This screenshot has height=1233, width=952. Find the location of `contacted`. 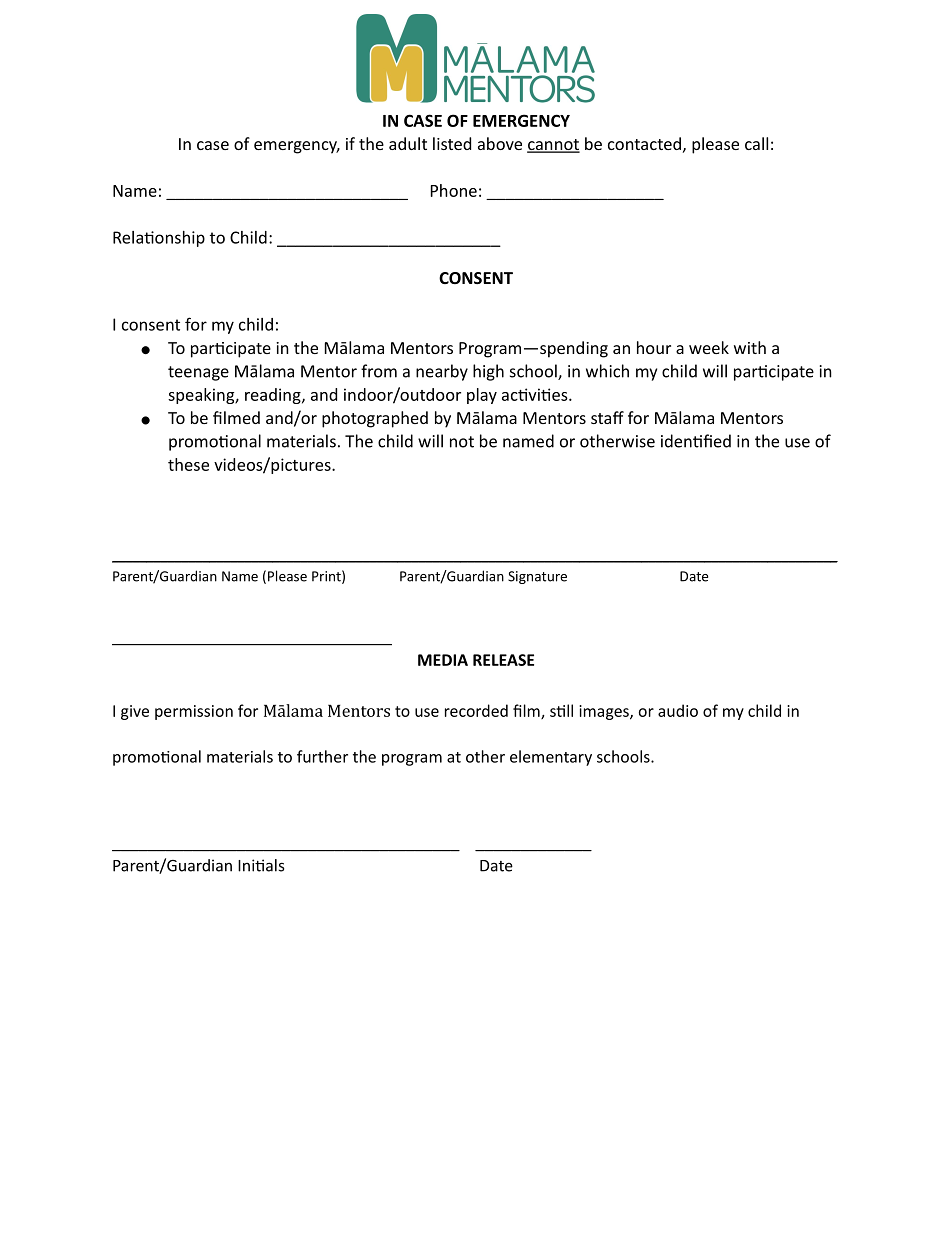

contacted is located at coordinates (644, 143).
